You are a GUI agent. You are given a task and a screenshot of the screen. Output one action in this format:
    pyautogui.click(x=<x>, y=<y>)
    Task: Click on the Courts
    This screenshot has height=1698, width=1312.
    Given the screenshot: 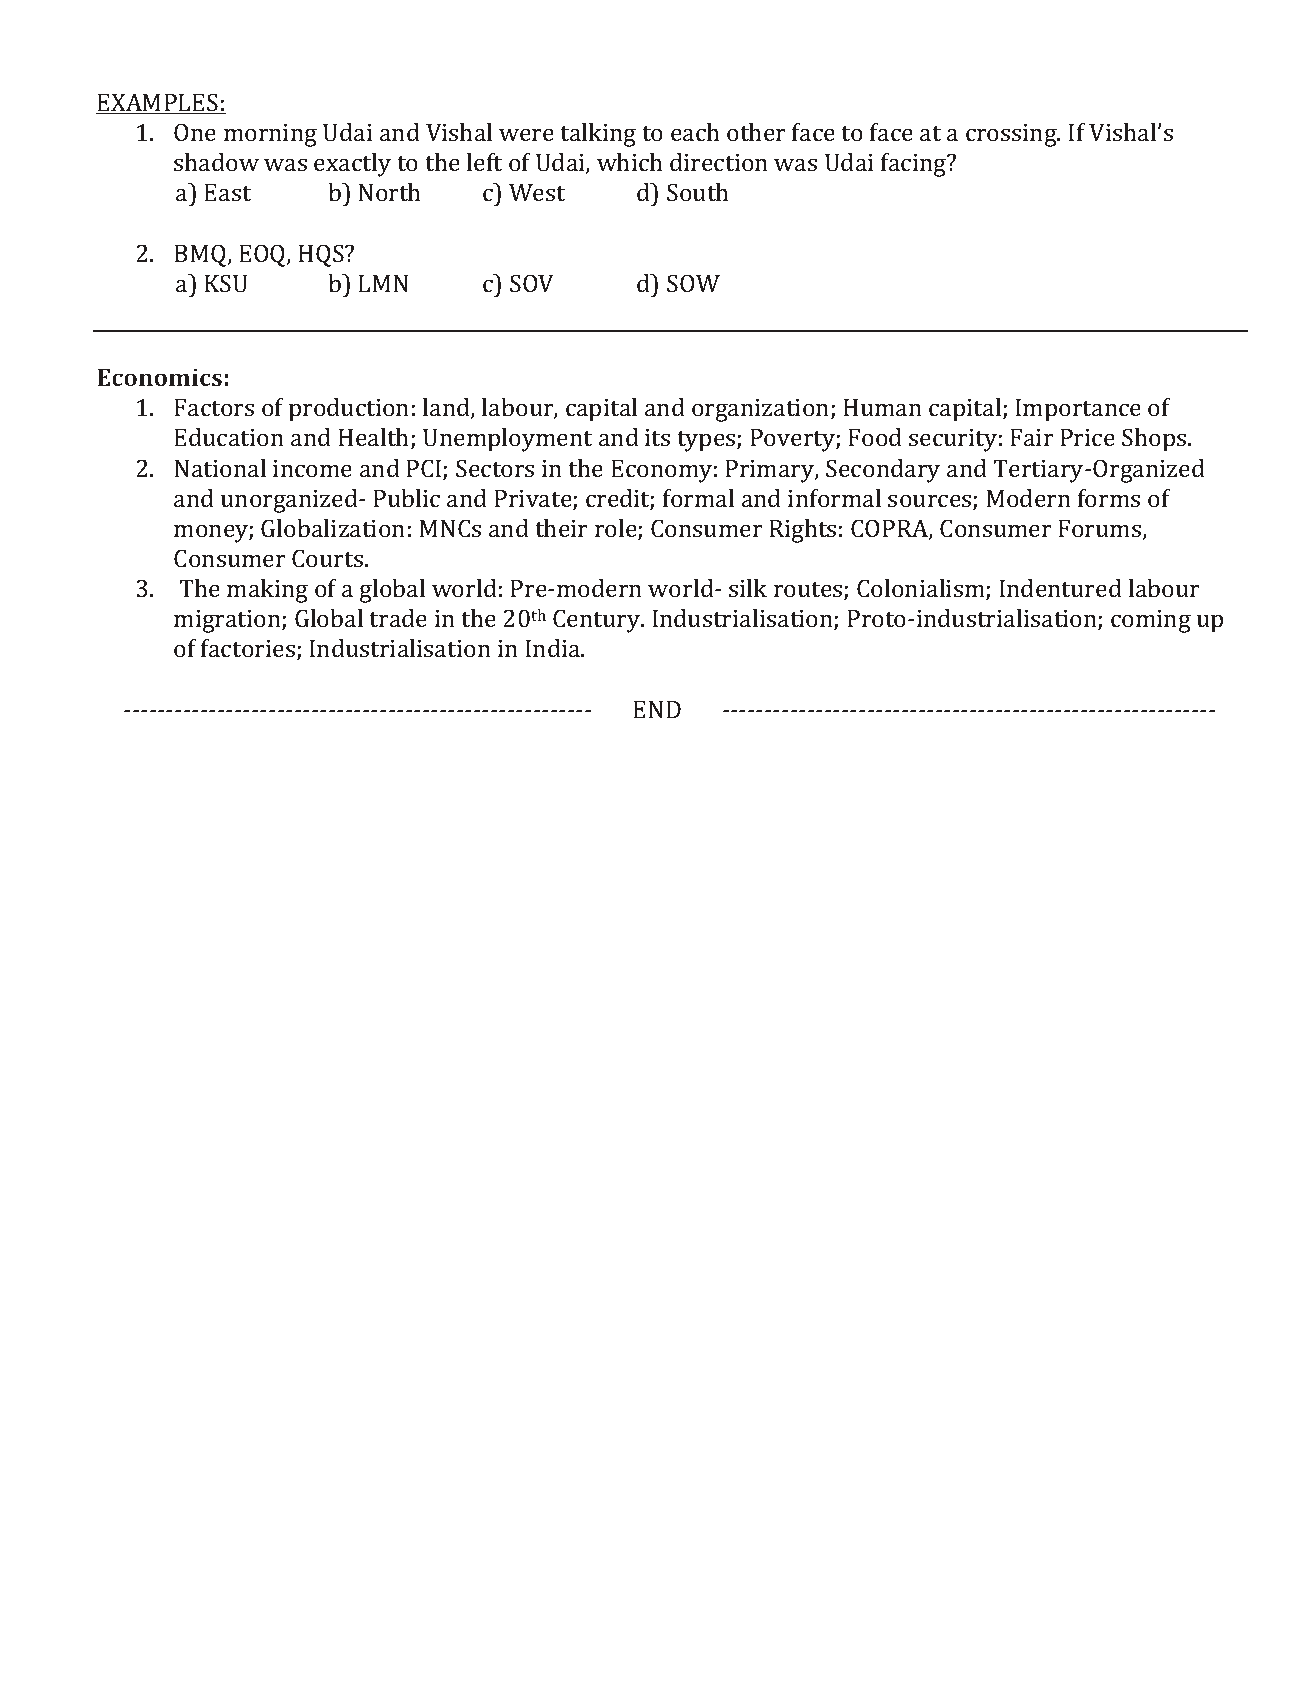 What is the action you would take?
    pyautogui.click(x=327, y=558)
